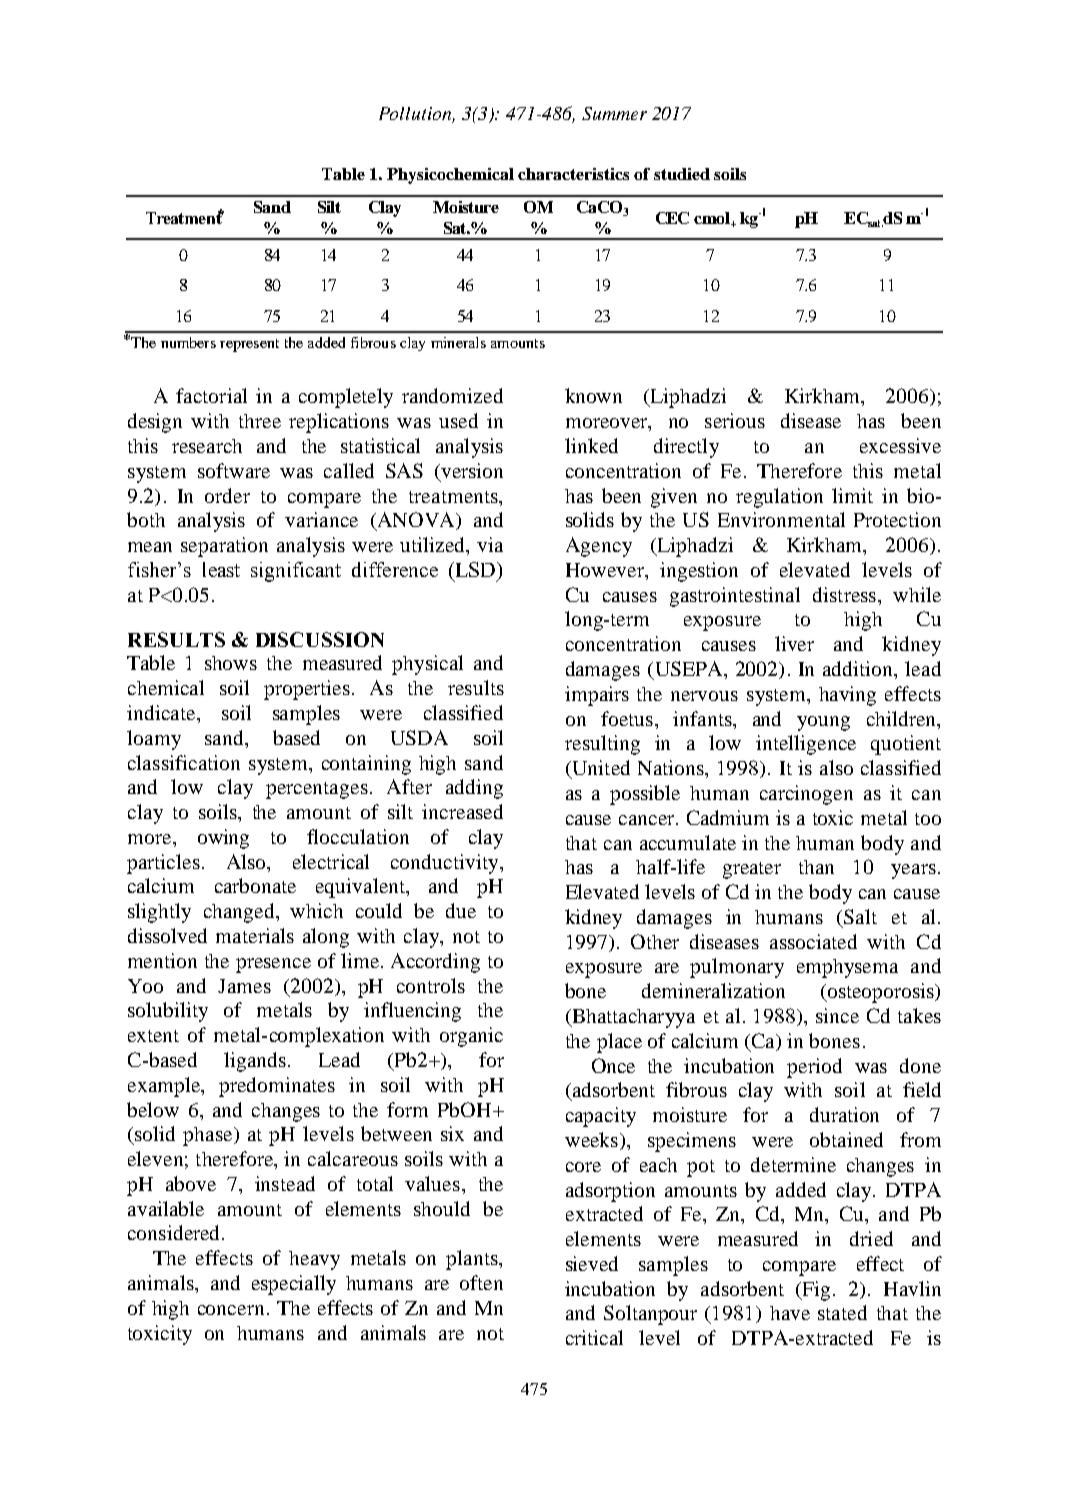 This document has height=1512, width=1069. What do you see at coordinates (294, 1285) in the document?
I see `especially` at bounding box center [294, 1285].
